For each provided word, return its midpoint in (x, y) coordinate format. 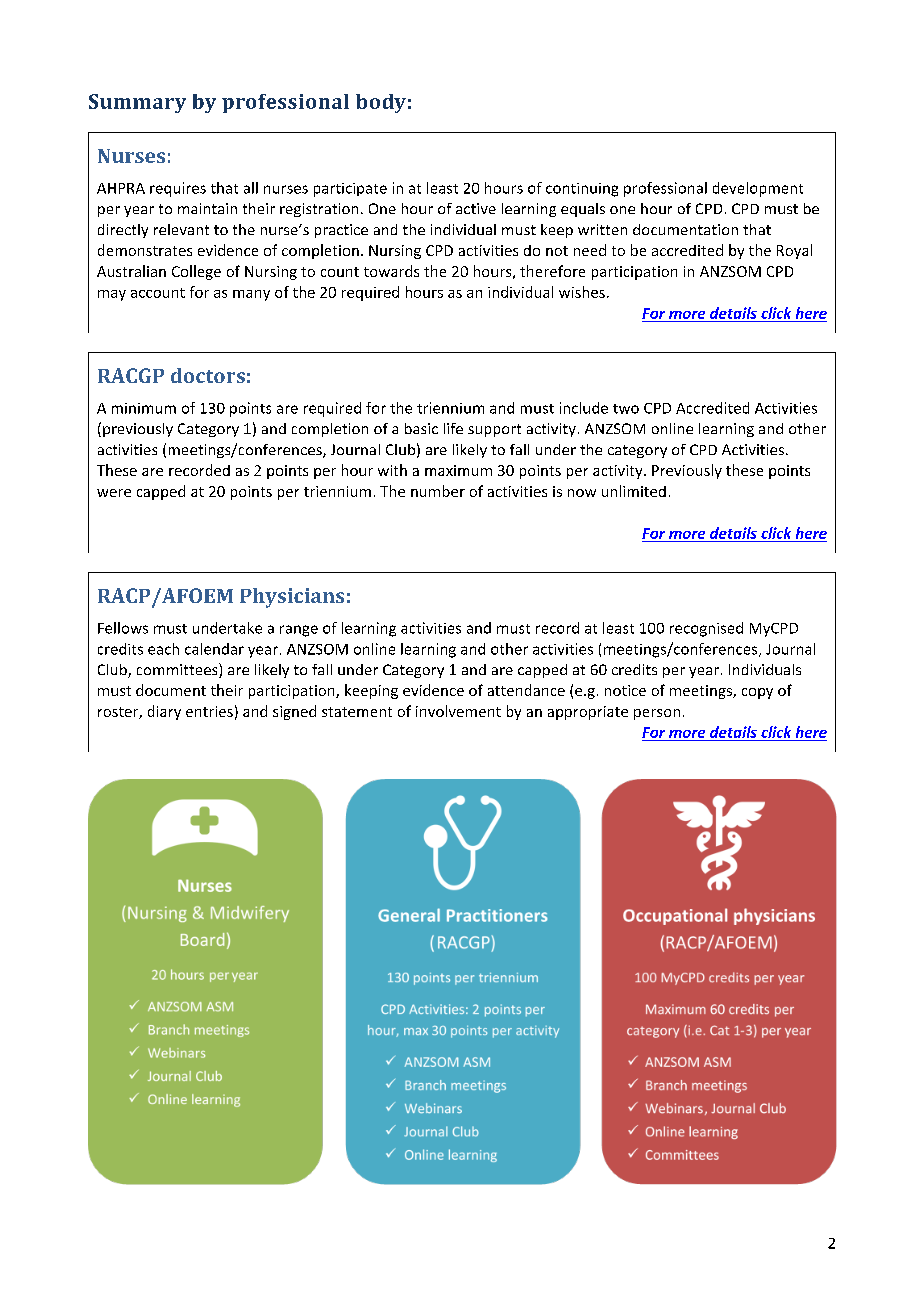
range (299, 631)
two (626, 409)
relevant (181, 229)
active (476, 208)
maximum (458, 470)
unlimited (634, 491)
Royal (794, 251)
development (758, 189)
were (114, 493)
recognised (706, 629)
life (453, 428)
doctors (208, 375)
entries (209, 711)
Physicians (292, 598)
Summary (137, 103)
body (381, 103)
